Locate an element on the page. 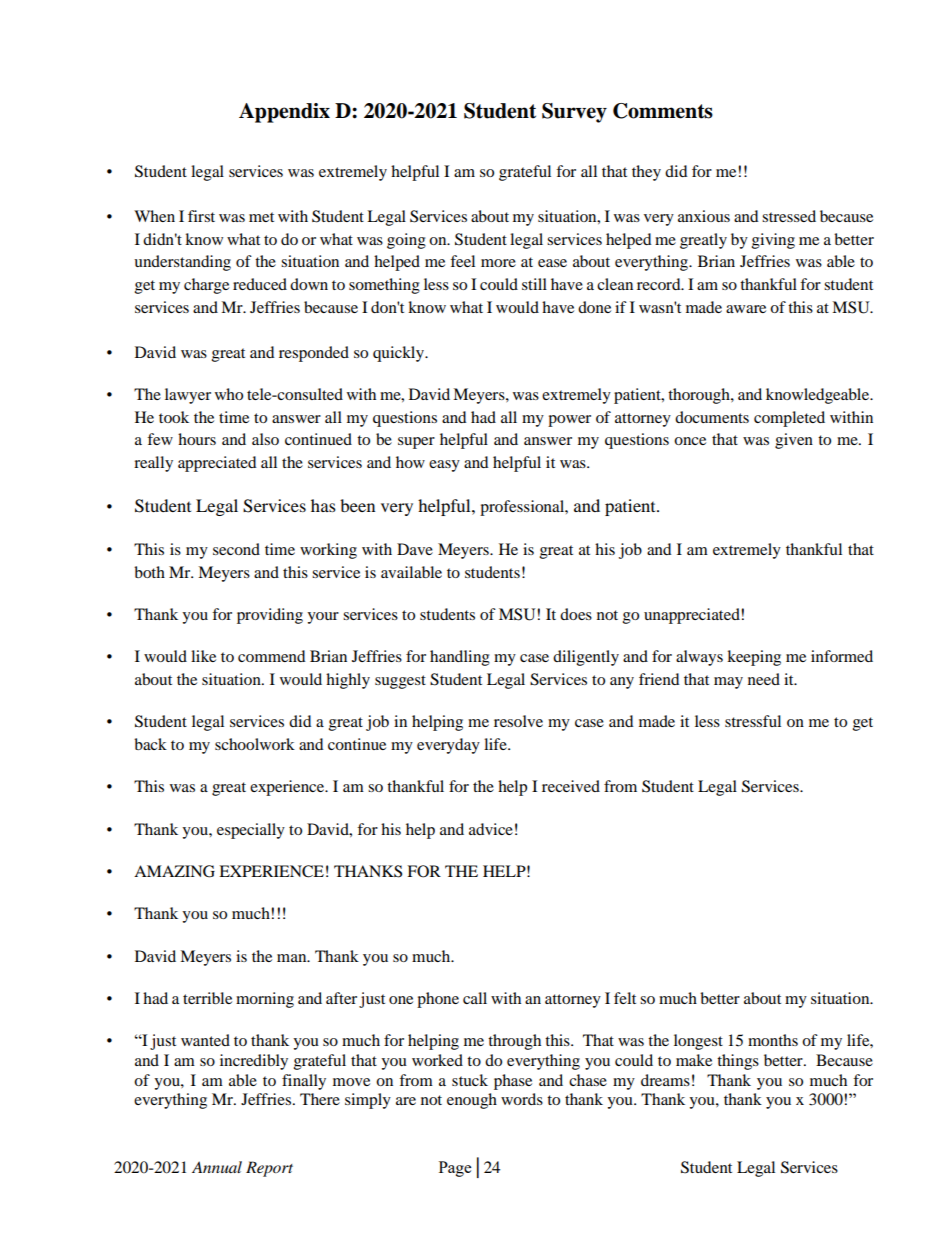  Annual is located at coordinates (217, 1167).
